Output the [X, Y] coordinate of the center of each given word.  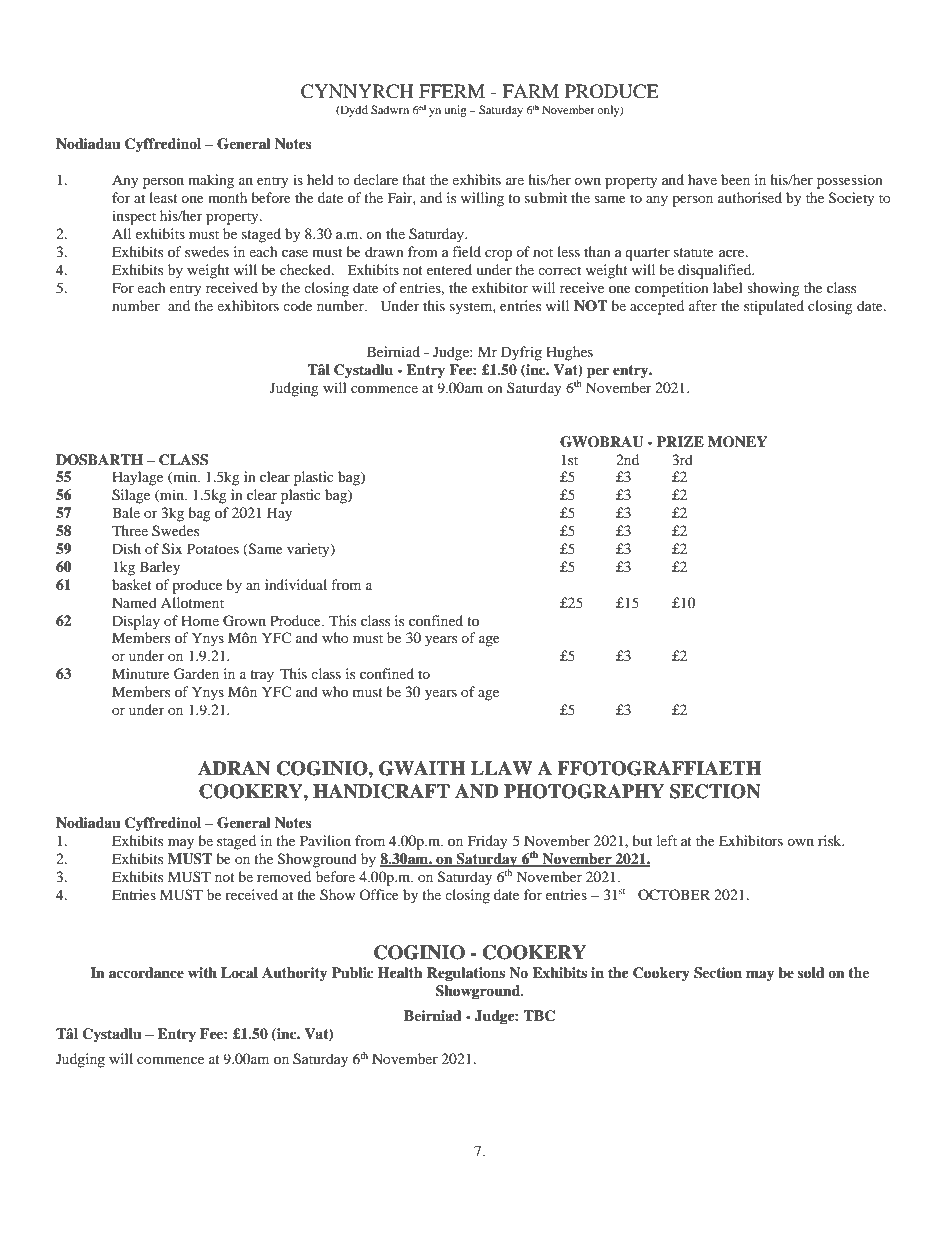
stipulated [774, 307]
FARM [530, 91]
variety [309, 550]
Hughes [569, 353]
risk [831, 840]
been [735, 179]
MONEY [737, 442]
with [202, 972]
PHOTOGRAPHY [584, 791]
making [211, 181]
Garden [196, 674]
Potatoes [213, 548]
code [297, 305]
